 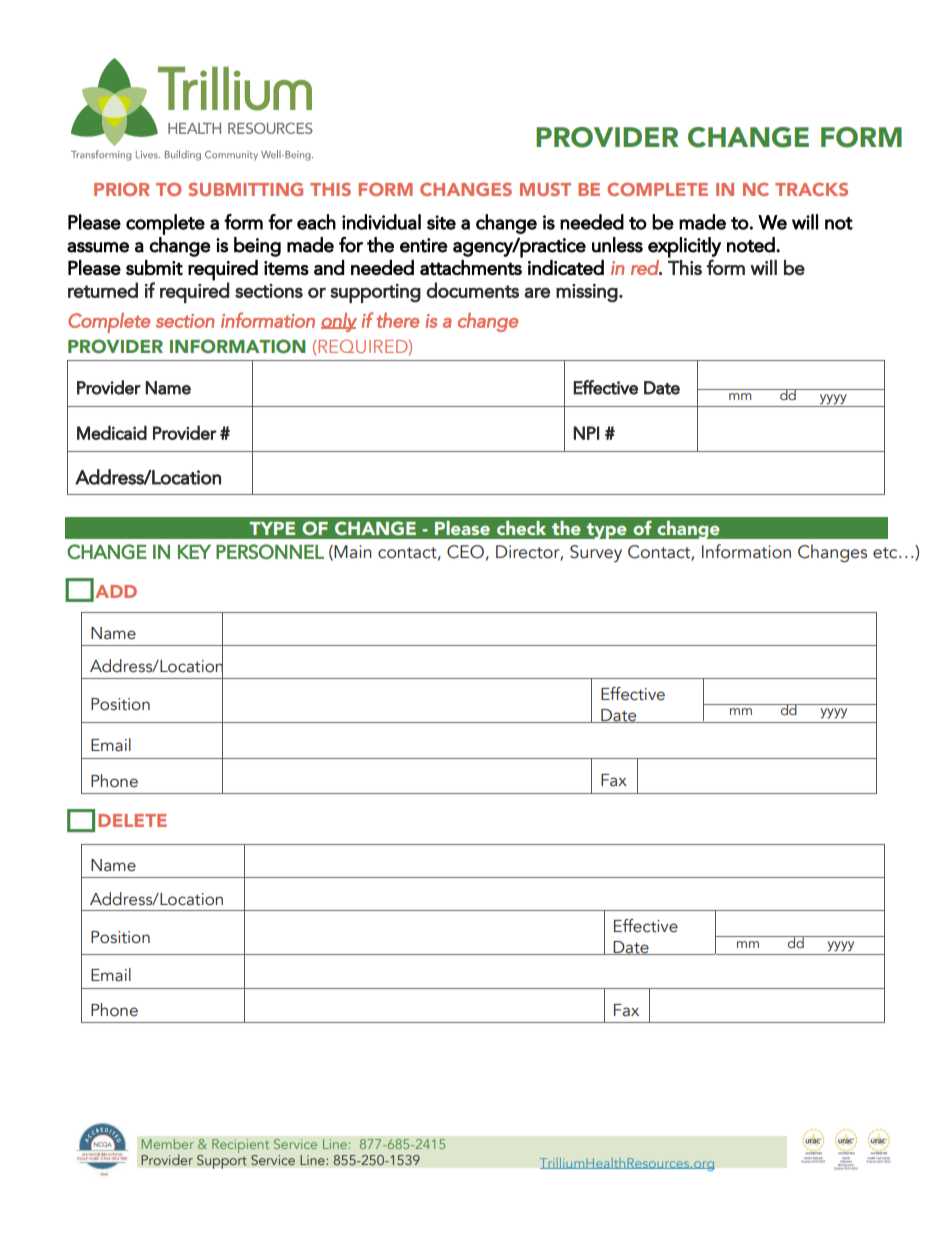 I want to click on site, so click(x=441, y=222).
